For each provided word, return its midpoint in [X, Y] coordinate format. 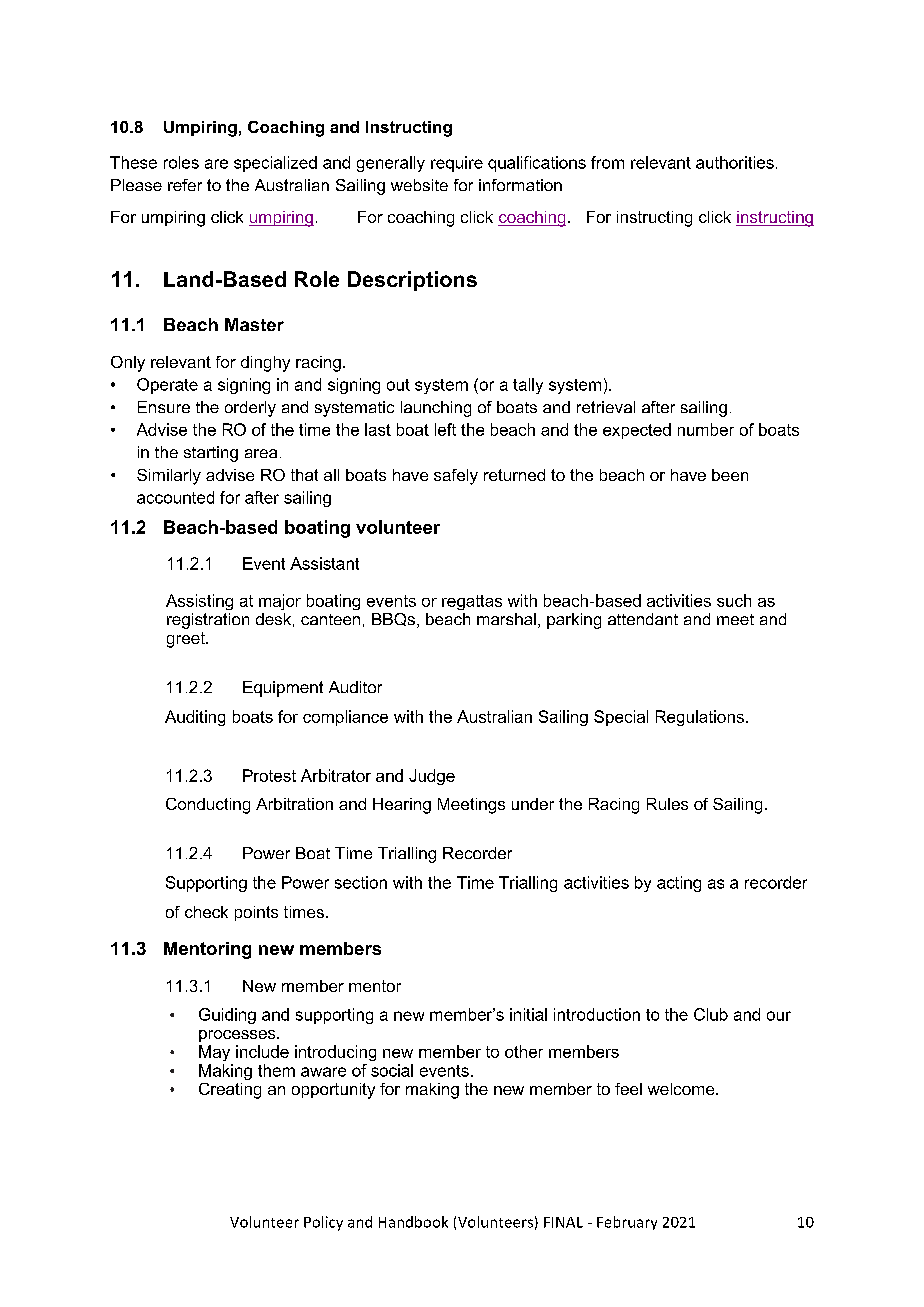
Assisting [199, 602]
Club [711, 1014]
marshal [506, 619]
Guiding [227, 1016]
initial [528, 1014]
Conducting [208, 806]
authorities [735, 162]
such [734, 600]
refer [185, 185]
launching [436, 409]
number [706, 429]
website [419, 185]
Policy [323, 1223]
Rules [667, 804]
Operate [167, 386]
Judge [432, 777]
